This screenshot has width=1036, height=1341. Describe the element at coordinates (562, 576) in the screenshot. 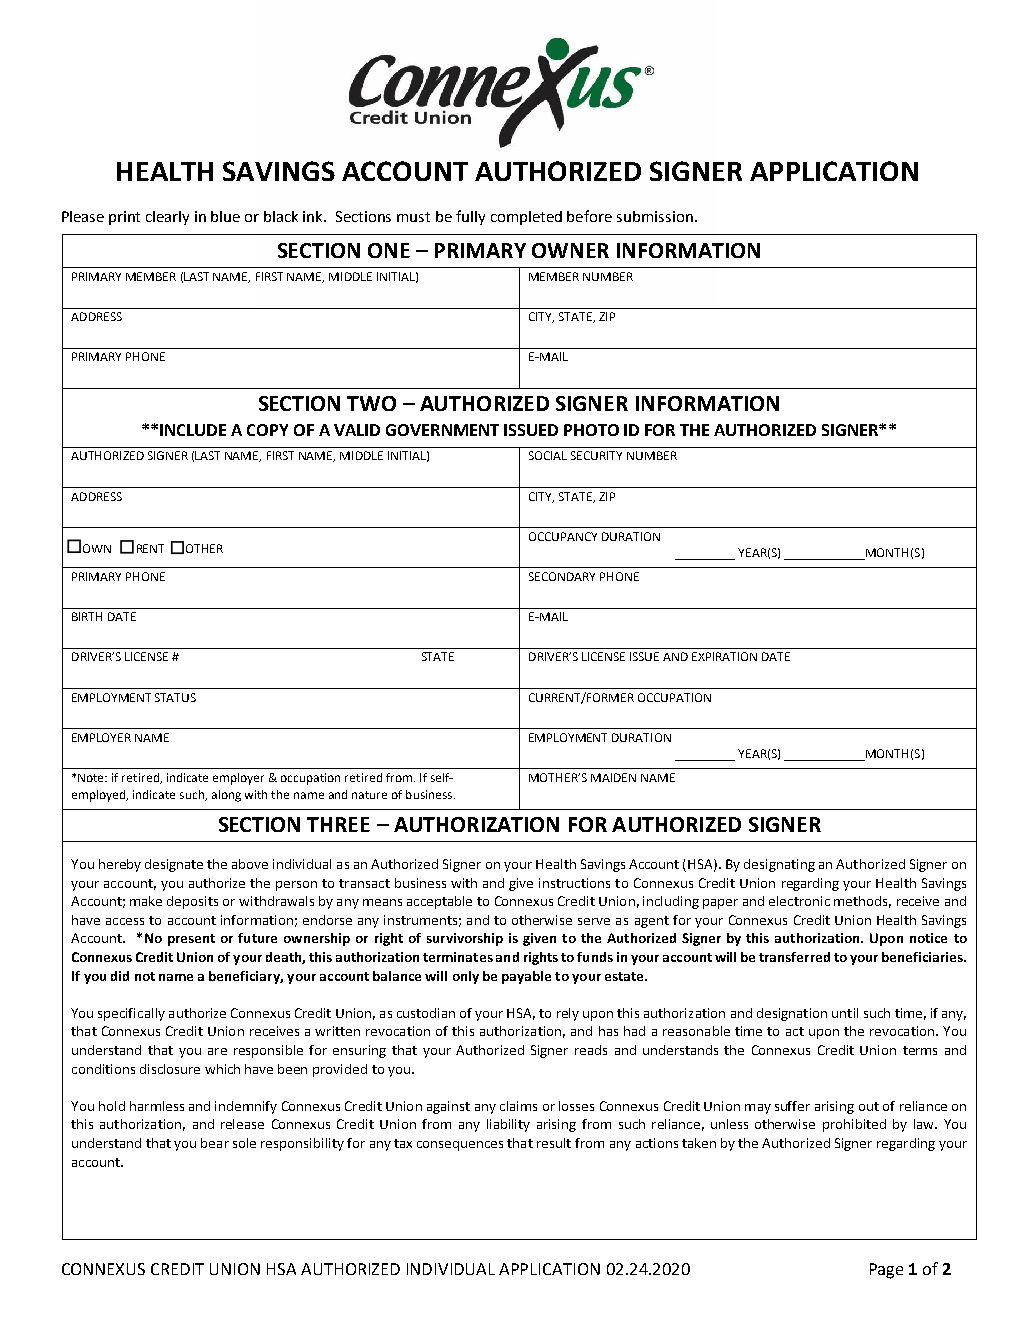

I see `SECONDARY` at that location.
